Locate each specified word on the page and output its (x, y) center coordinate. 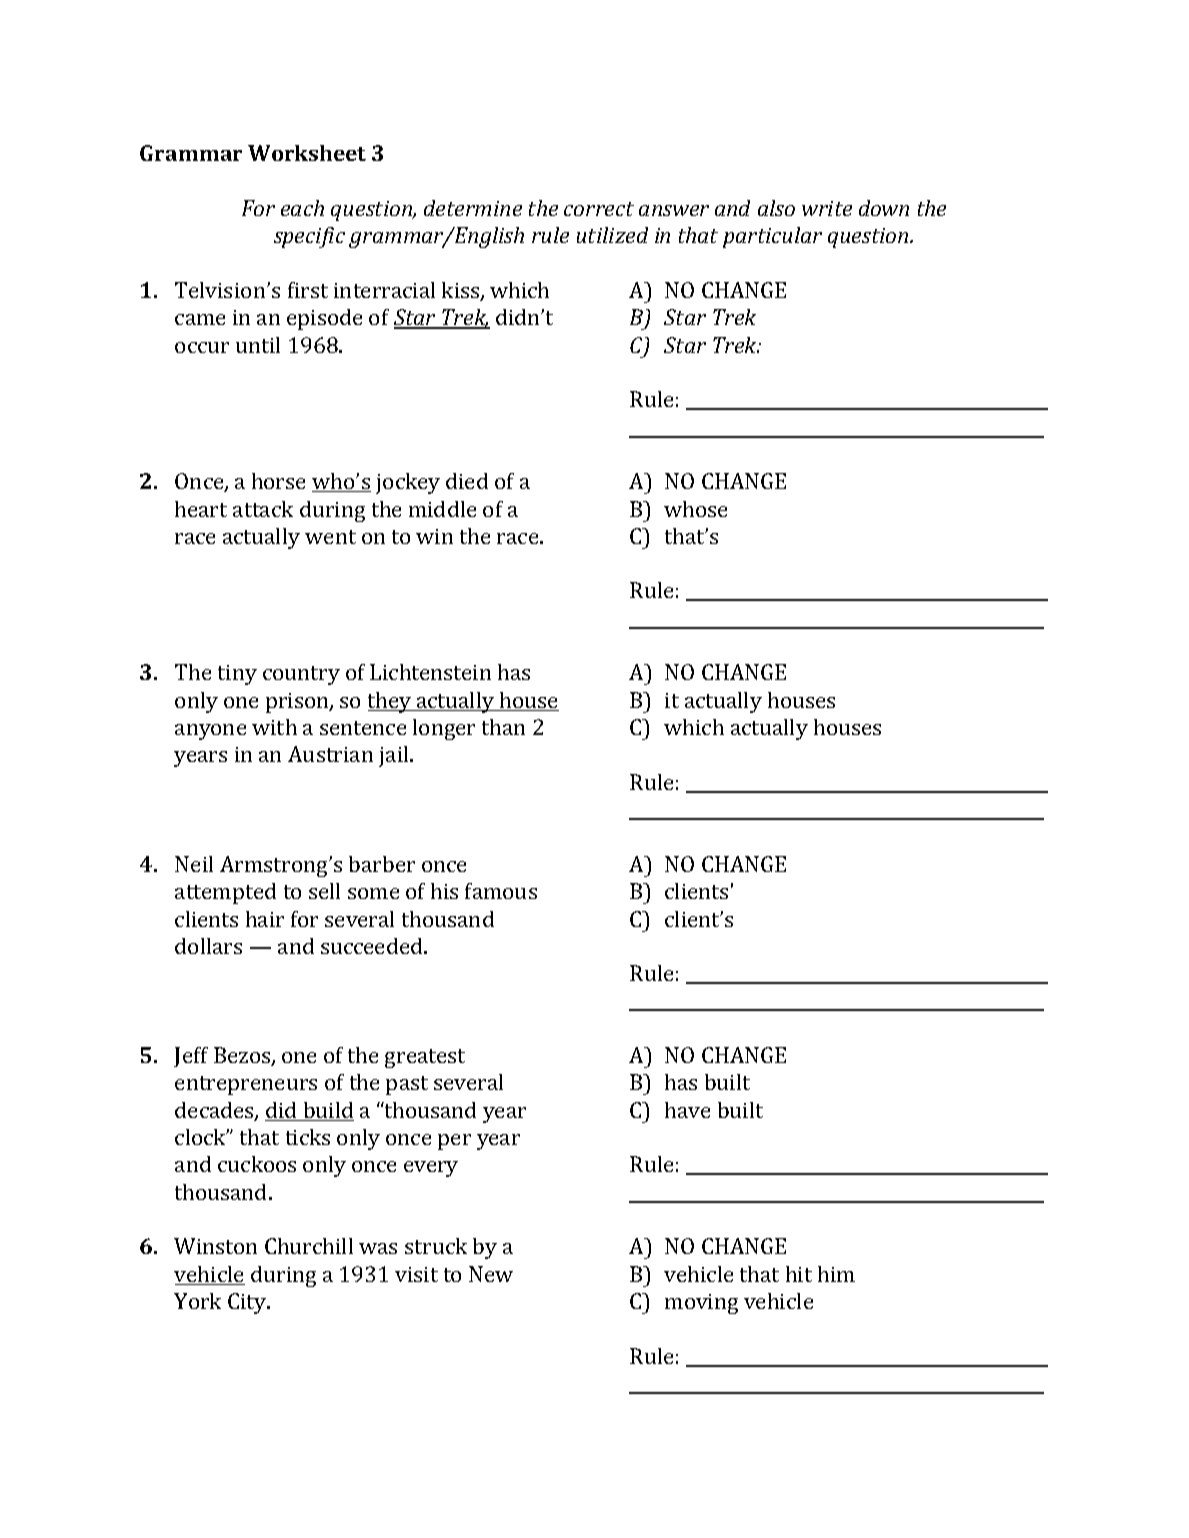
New (491, 1274)
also (776, 208)
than (503, 727)
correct (599, 209)
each (302, 208)
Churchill (309, 1246)
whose (695, 509)
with (274, 727)
